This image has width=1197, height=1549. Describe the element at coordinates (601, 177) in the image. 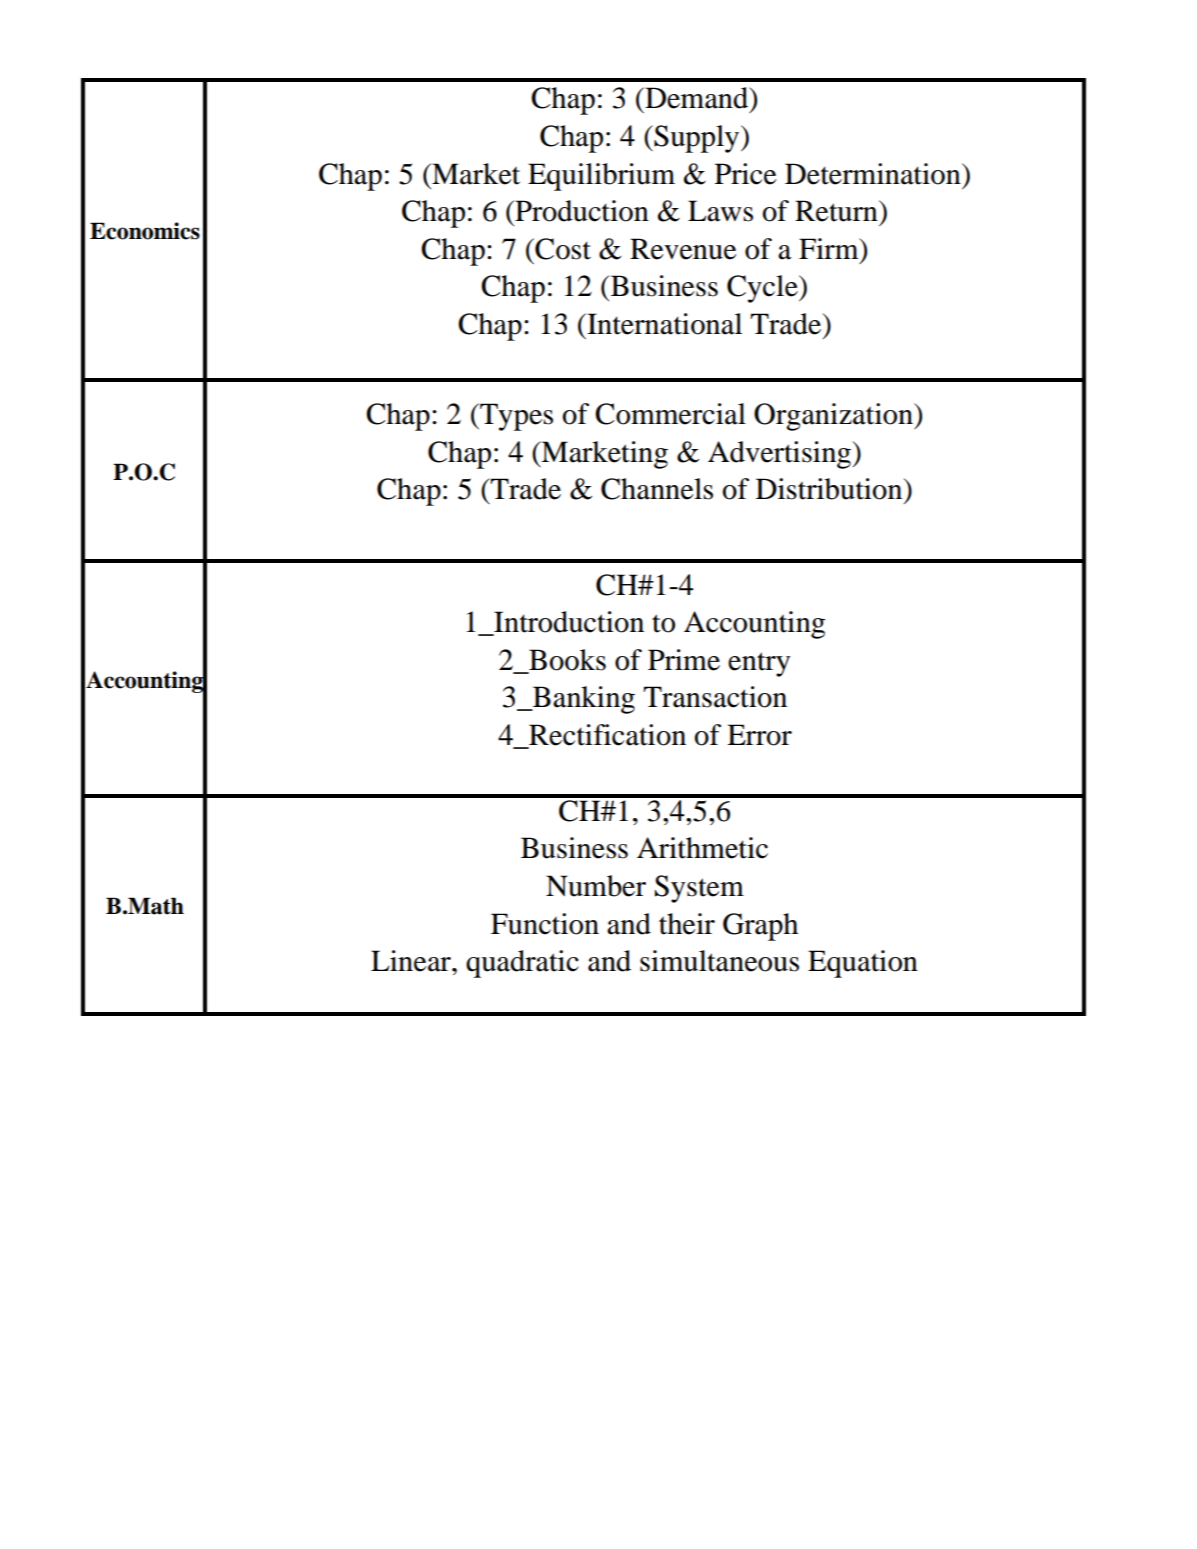

I see `Equilibrium` at that location.
